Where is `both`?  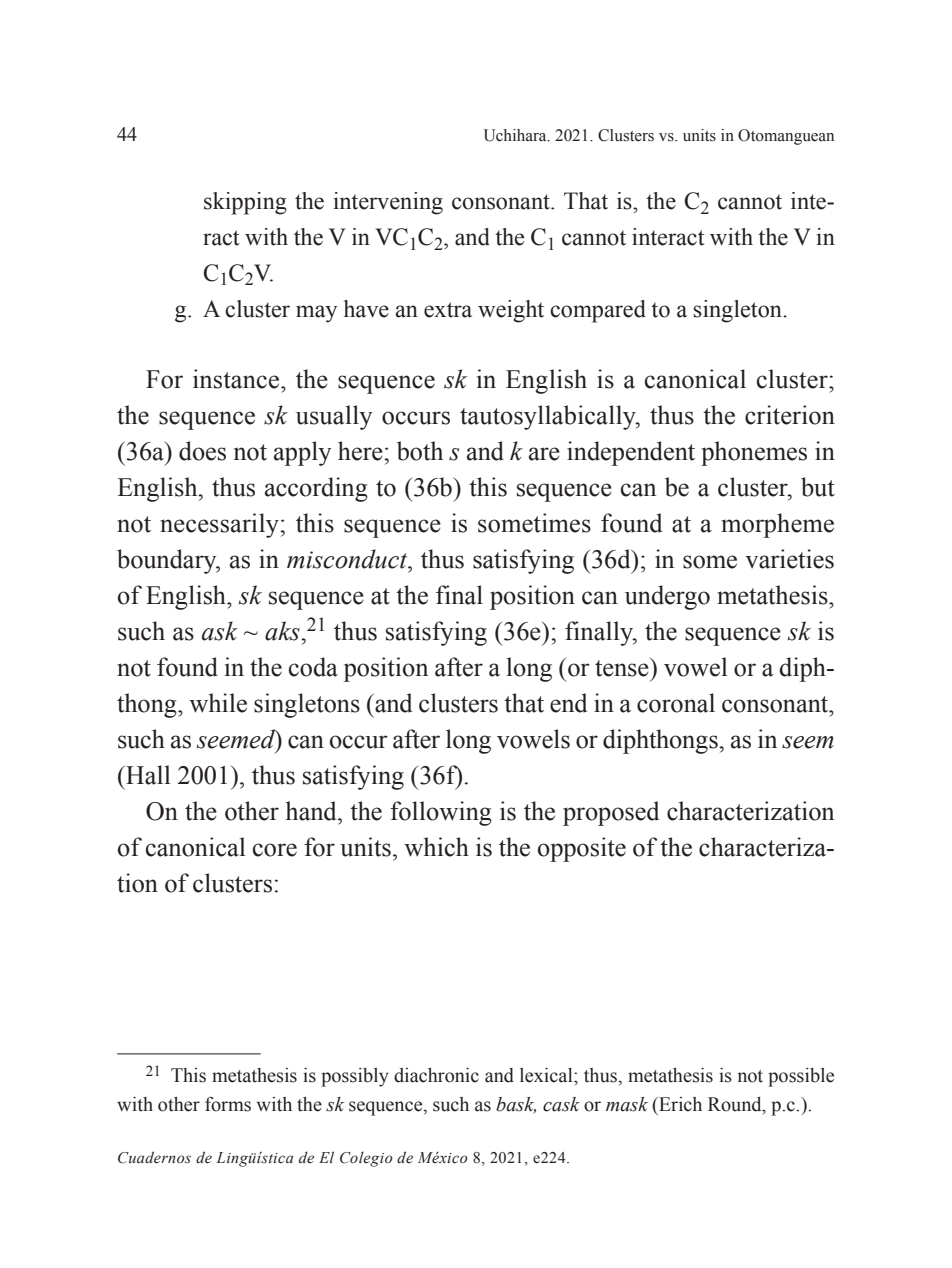 both is located at coordinates (420, 451).
